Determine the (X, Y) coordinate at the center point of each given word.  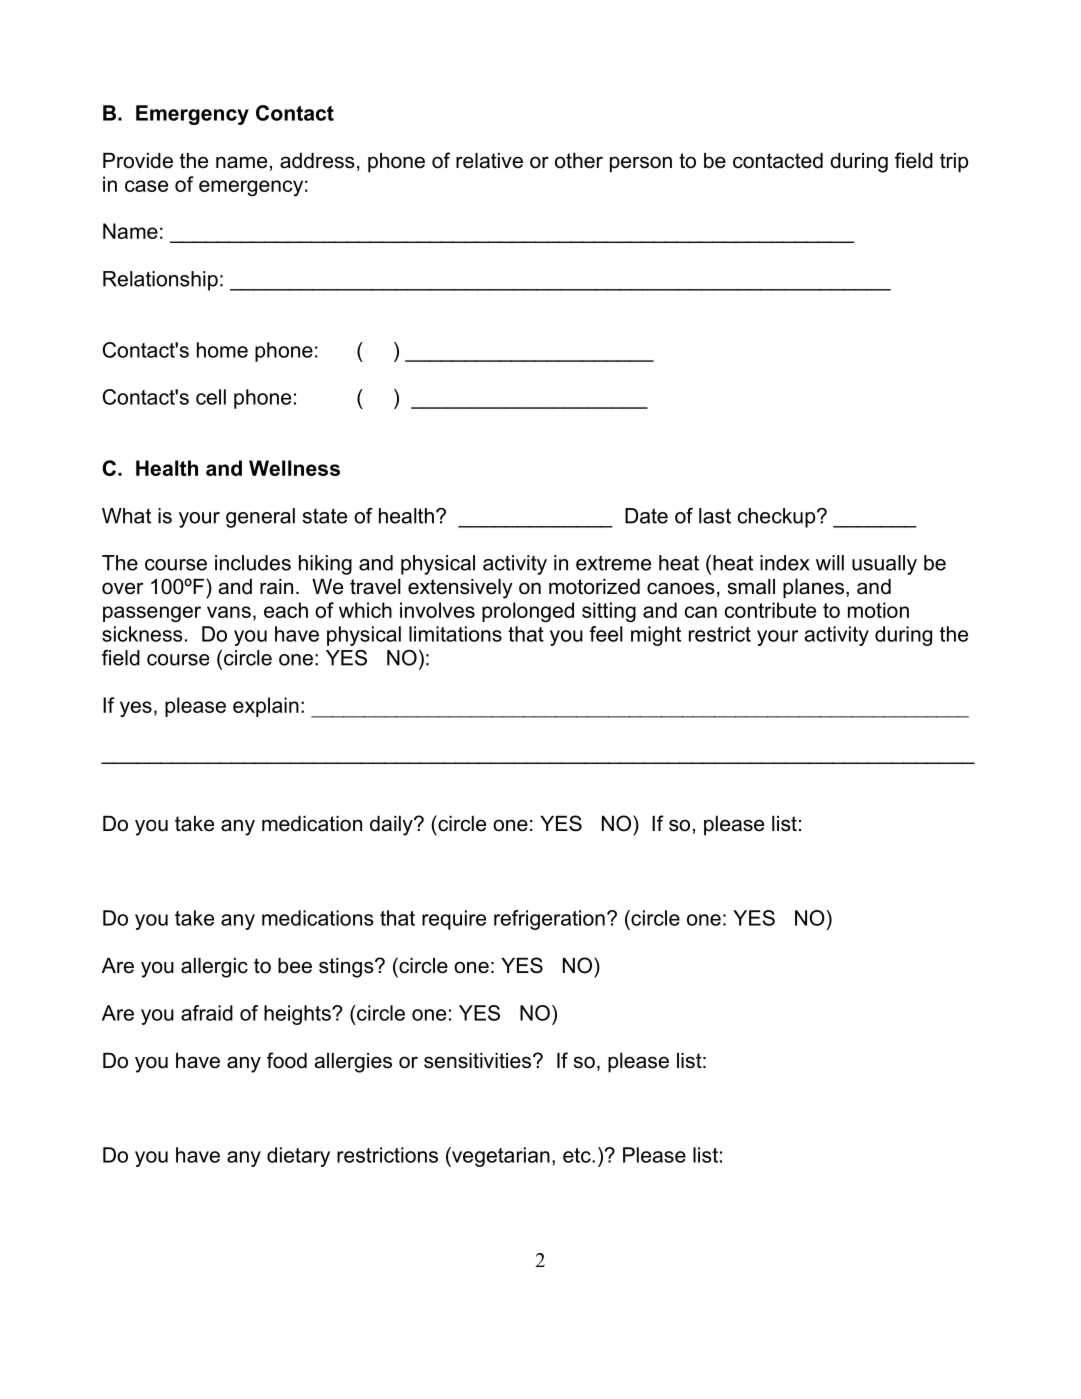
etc (578, 1155)
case (146, 186)
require (454, 920)
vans (229, 612)
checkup (778, 518)
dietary (298, 1157)
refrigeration (549, 920)
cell (211, 397)
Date (646, 516)
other (579, 161)
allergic (214, 968)
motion (878, 610)
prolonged (528, 612)
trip (954, 163)
